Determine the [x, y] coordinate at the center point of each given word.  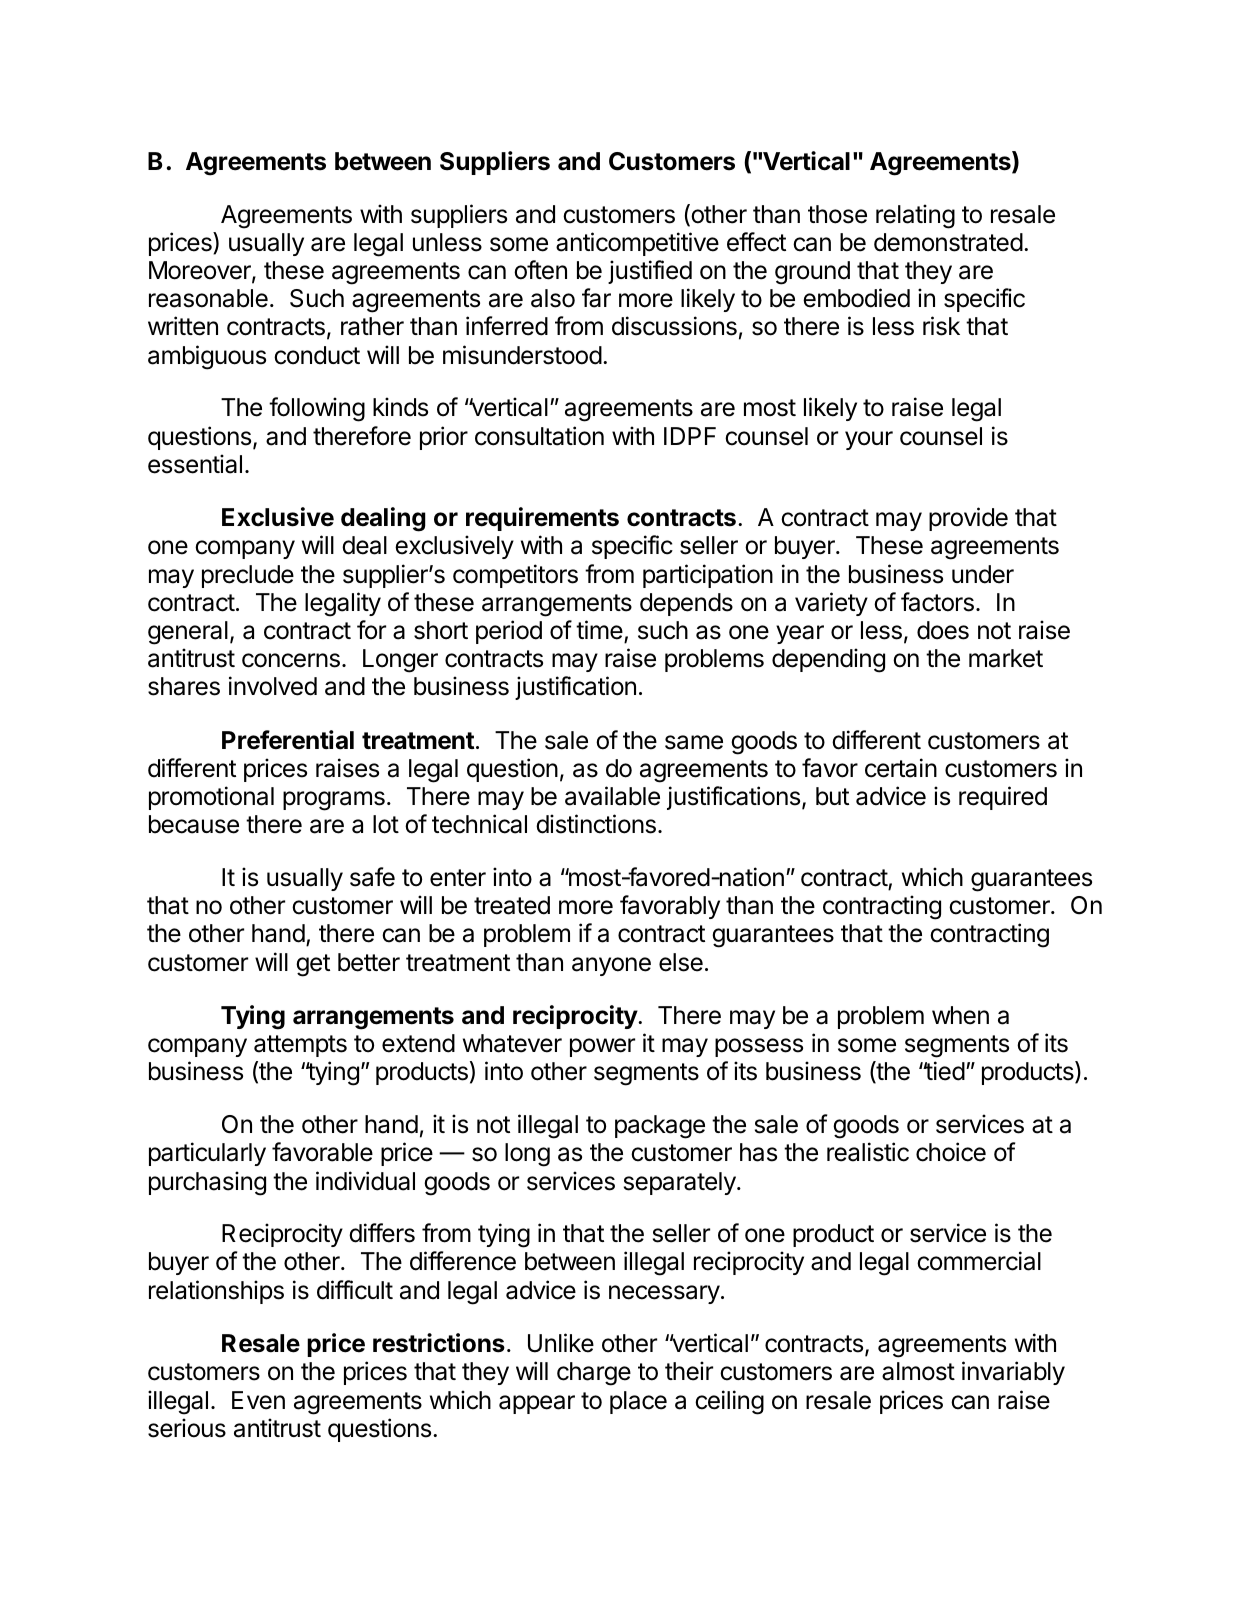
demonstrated [948, 242]
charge [594, 1374]
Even [258, 1400]
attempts [300, 1046]
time [599, 630]
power [602, 1047]
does [943, 630]
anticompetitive [637, 244]
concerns [291, 660]
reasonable [208, 298]
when [960, 1015]
